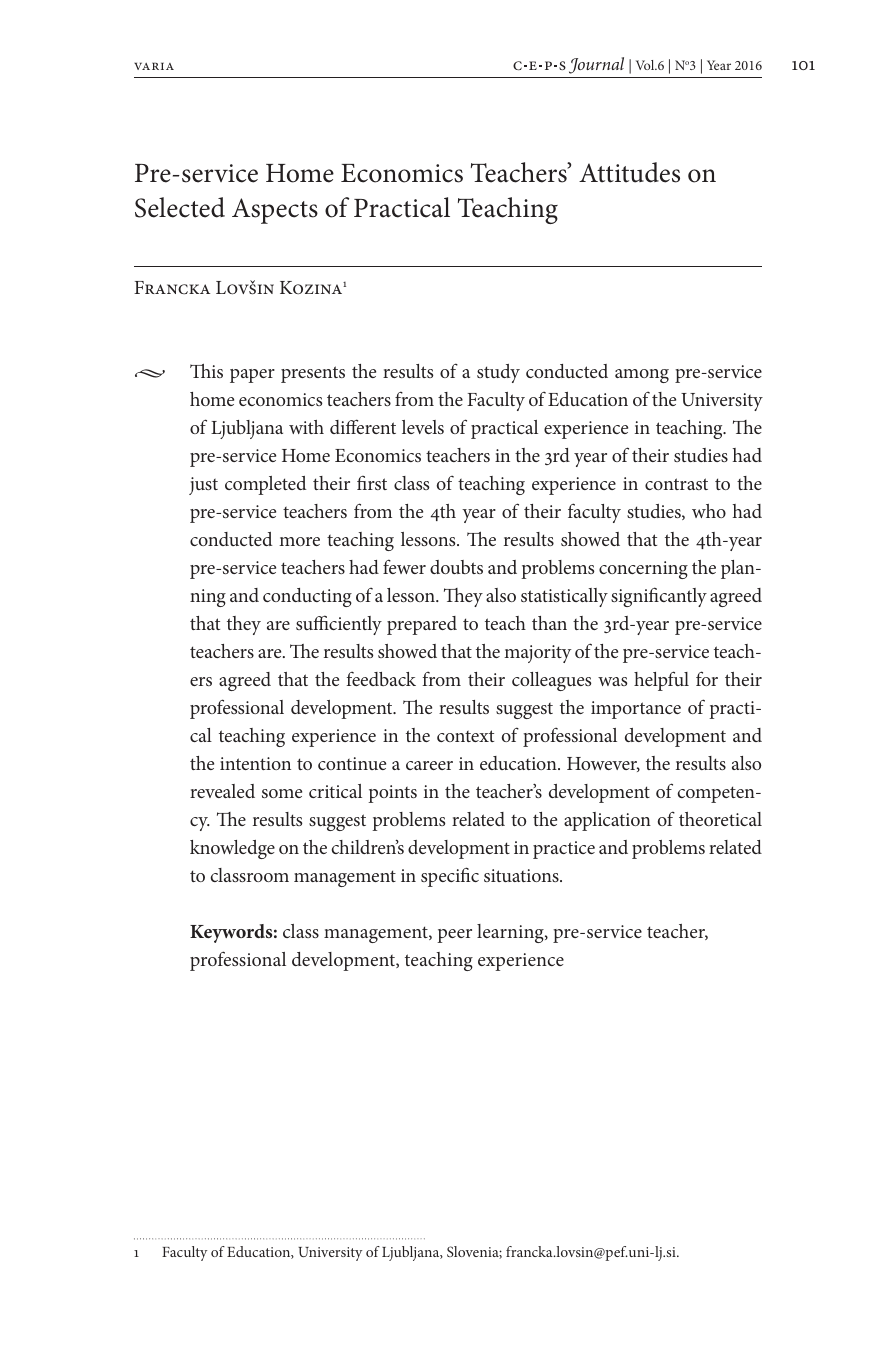 This document has height=1345, width=896. What do you see at coordinates (498, 373) in the document?
I see `study` at bounding box center [498, 373].
